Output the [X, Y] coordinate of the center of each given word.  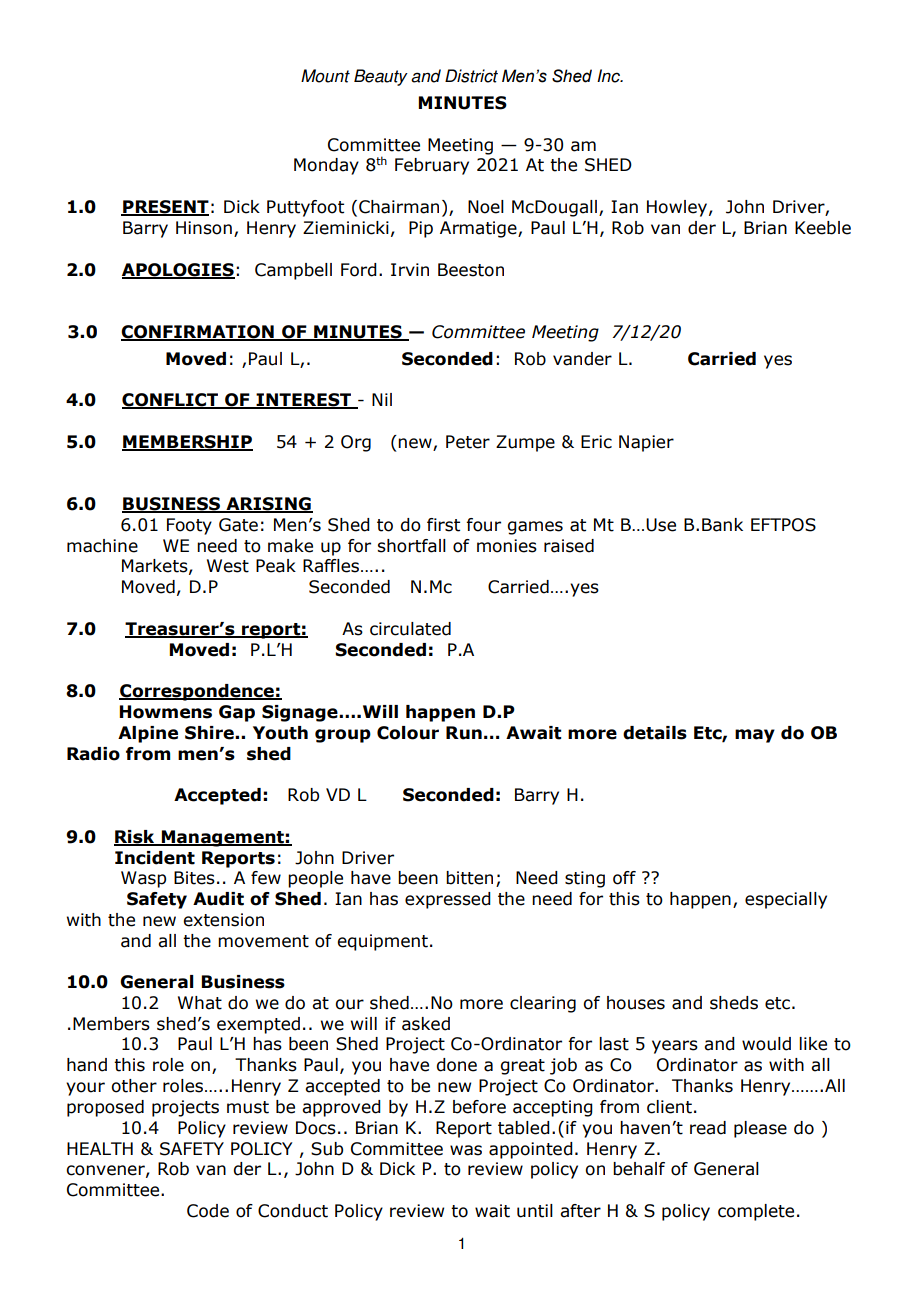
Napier [646, 443]
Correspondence [197, 692]
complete [756, 1212]
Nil [382, 399]
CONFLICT [171, 401]
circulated [410, 629]
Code [208, 1211]
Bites [194, 878]
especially [786, 900]
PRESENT [165, 208]
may [755, 736]
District [471, 76]
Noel [486, 207]
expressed [448, 900]
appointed [531, 1150]
